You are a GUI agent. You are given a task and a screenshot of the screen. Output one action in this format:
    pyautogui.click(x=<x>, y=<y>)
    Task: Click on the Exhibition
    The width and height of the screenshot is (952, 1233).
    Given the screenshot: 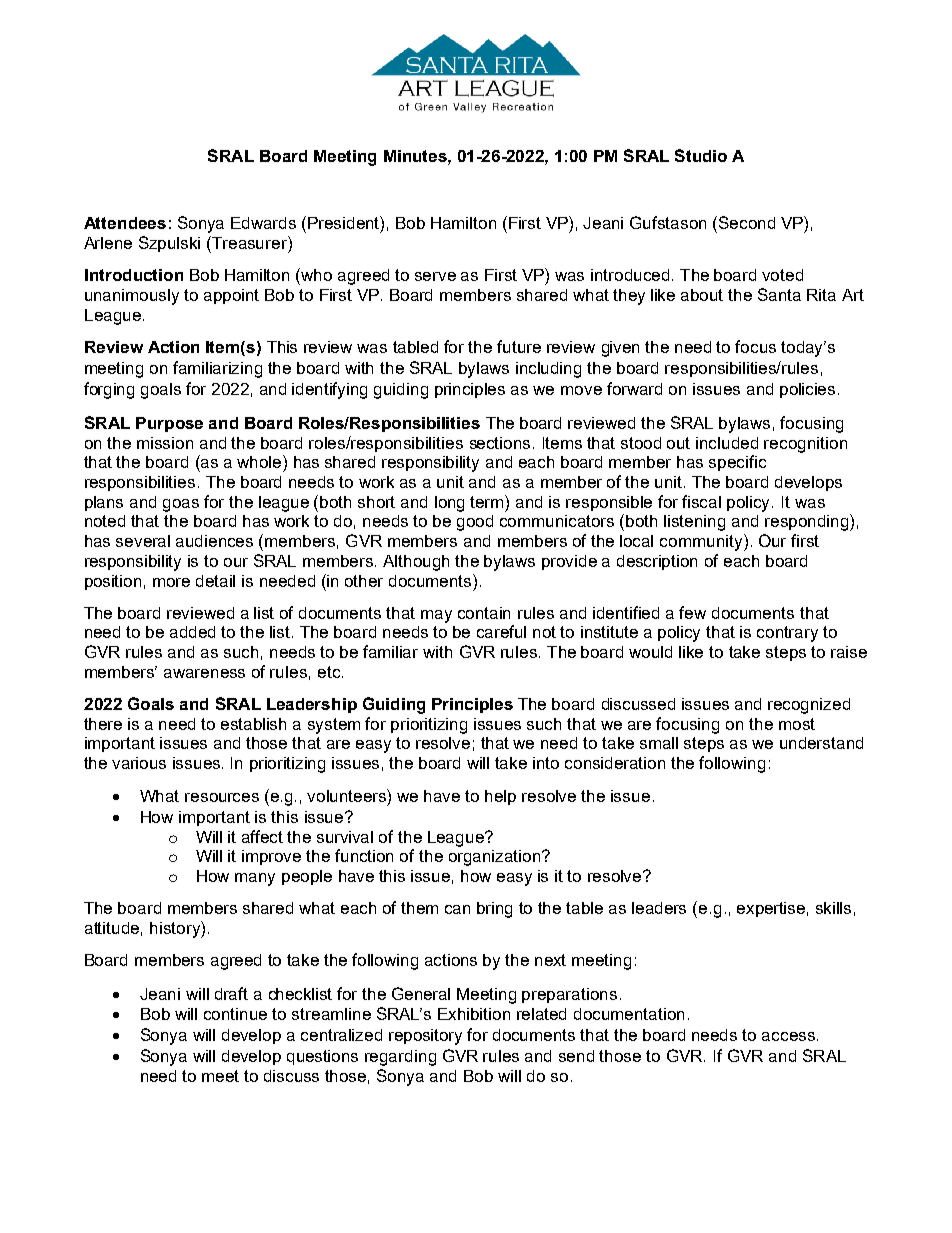 What is the action you would take?
    pyautogui.click(x=474, y=1014)
